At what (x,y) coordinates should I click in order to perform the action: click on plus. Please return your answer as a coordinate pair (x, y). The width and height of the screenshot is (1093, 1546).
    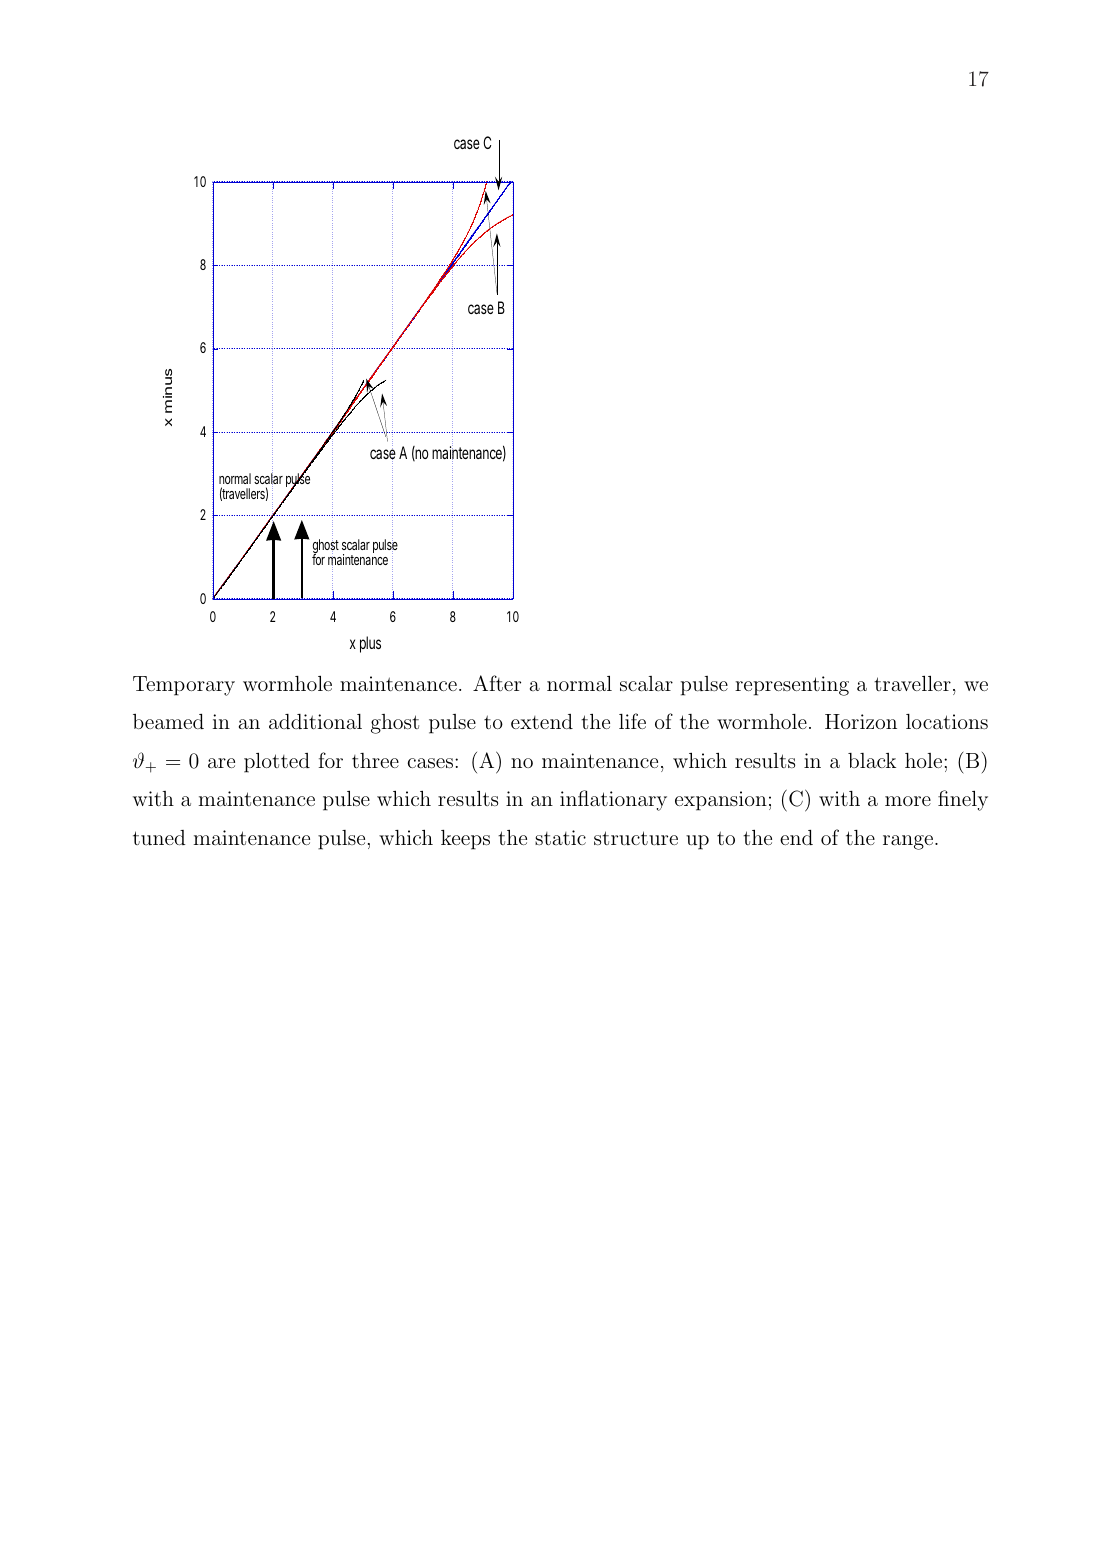
    Looking at the image, I should click on (370, 644).
